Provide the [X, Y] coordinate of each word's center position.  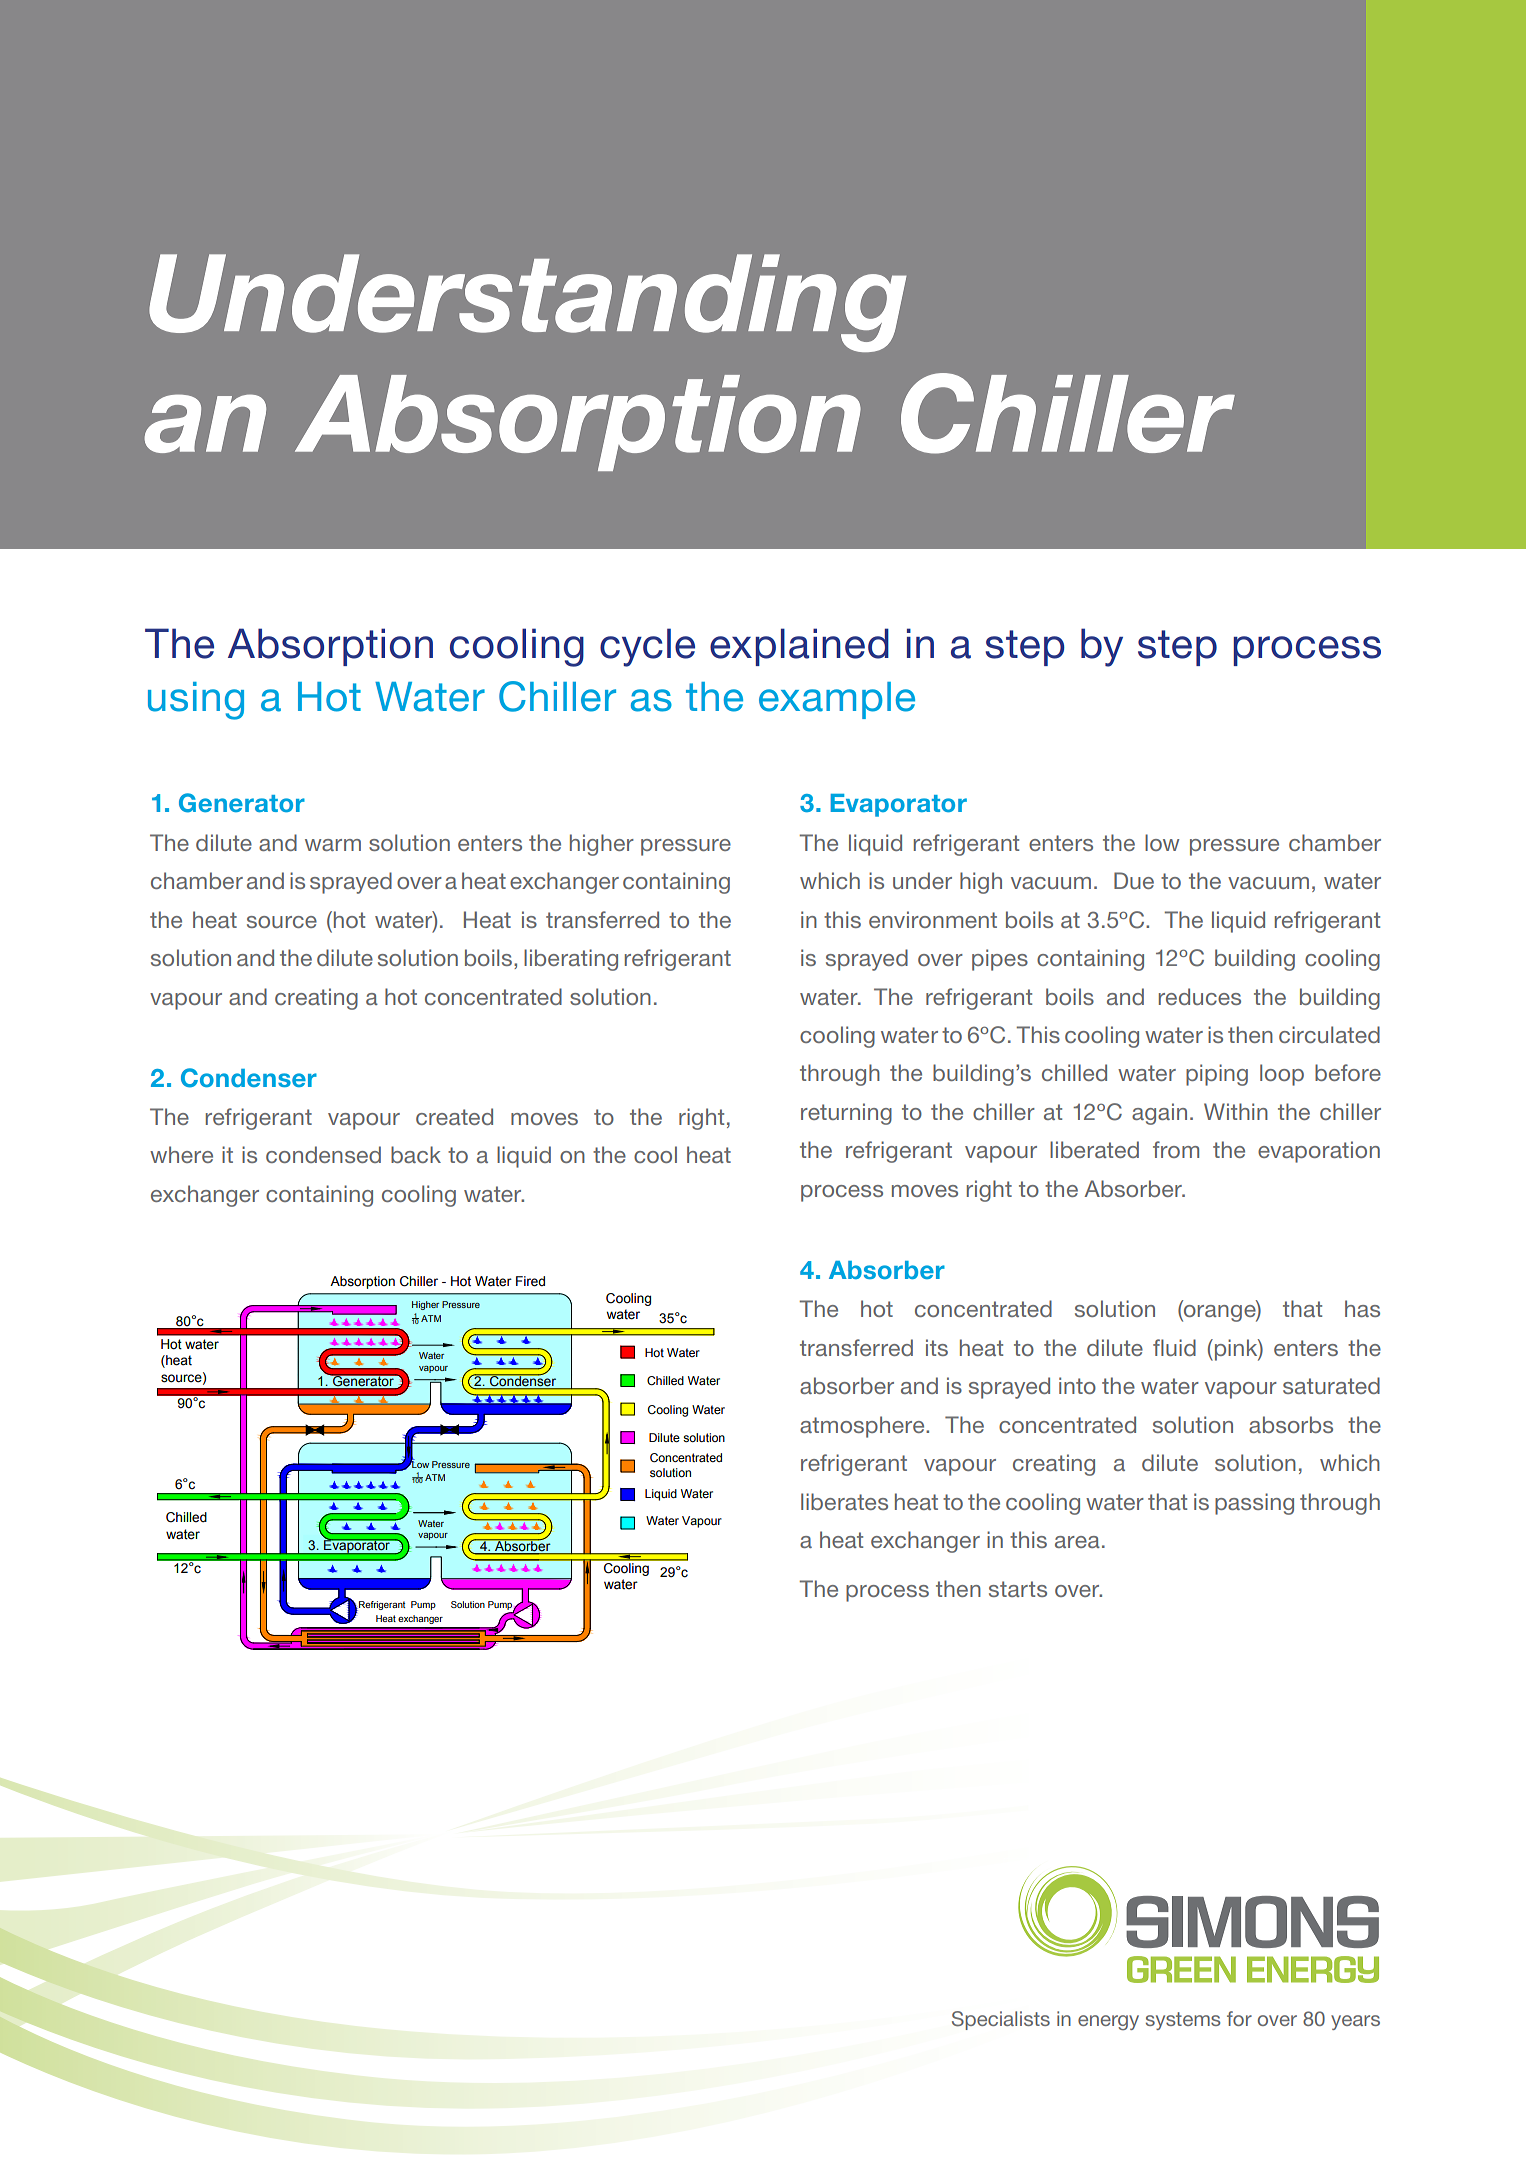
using [196, 701]
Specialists [1001, 2020]
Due [1134, 880]
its [937, 1347]
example [837, 700]
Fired [530, 1281]
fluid [1174, 1347]
